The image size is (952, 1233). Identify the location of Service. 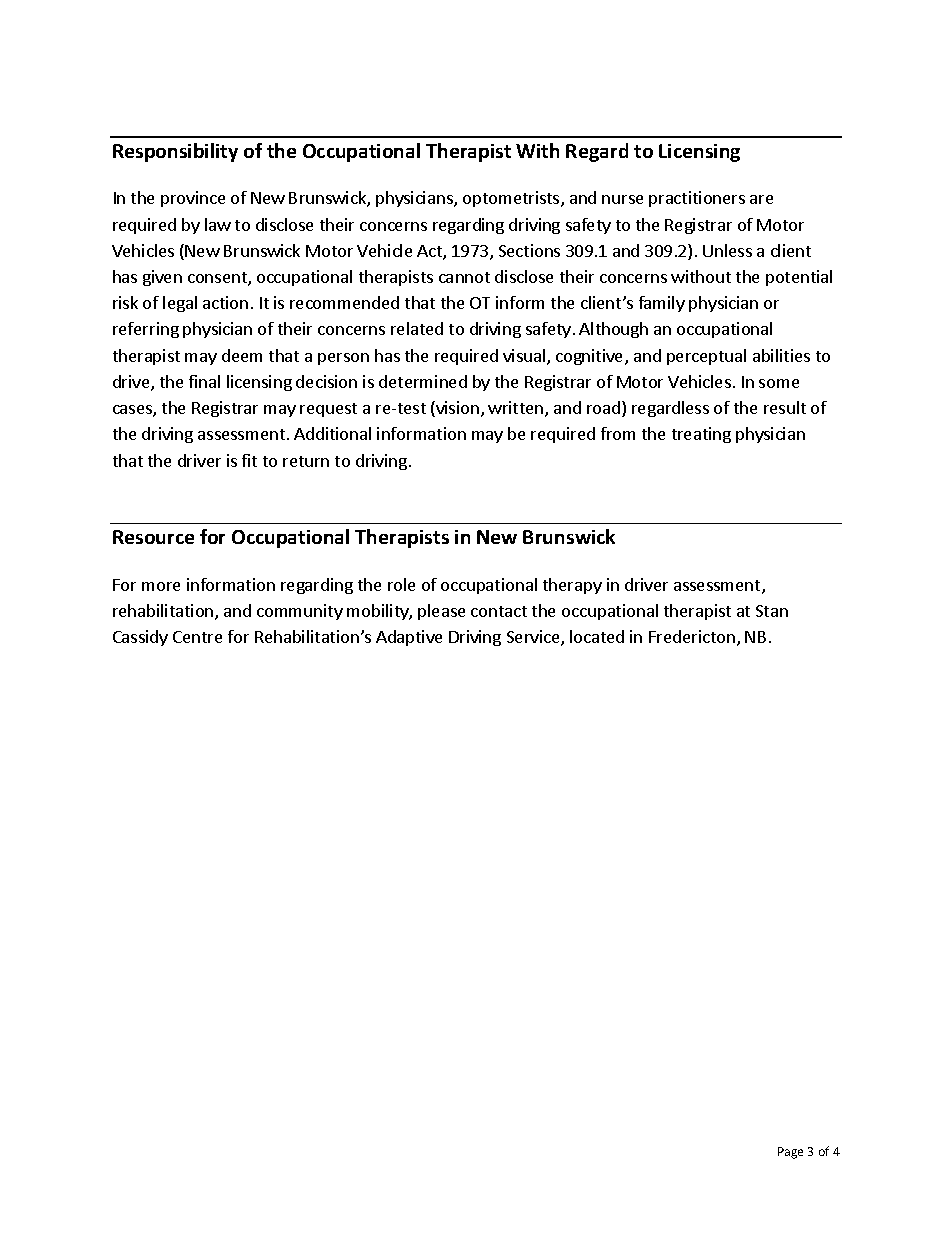
(534, 638).
